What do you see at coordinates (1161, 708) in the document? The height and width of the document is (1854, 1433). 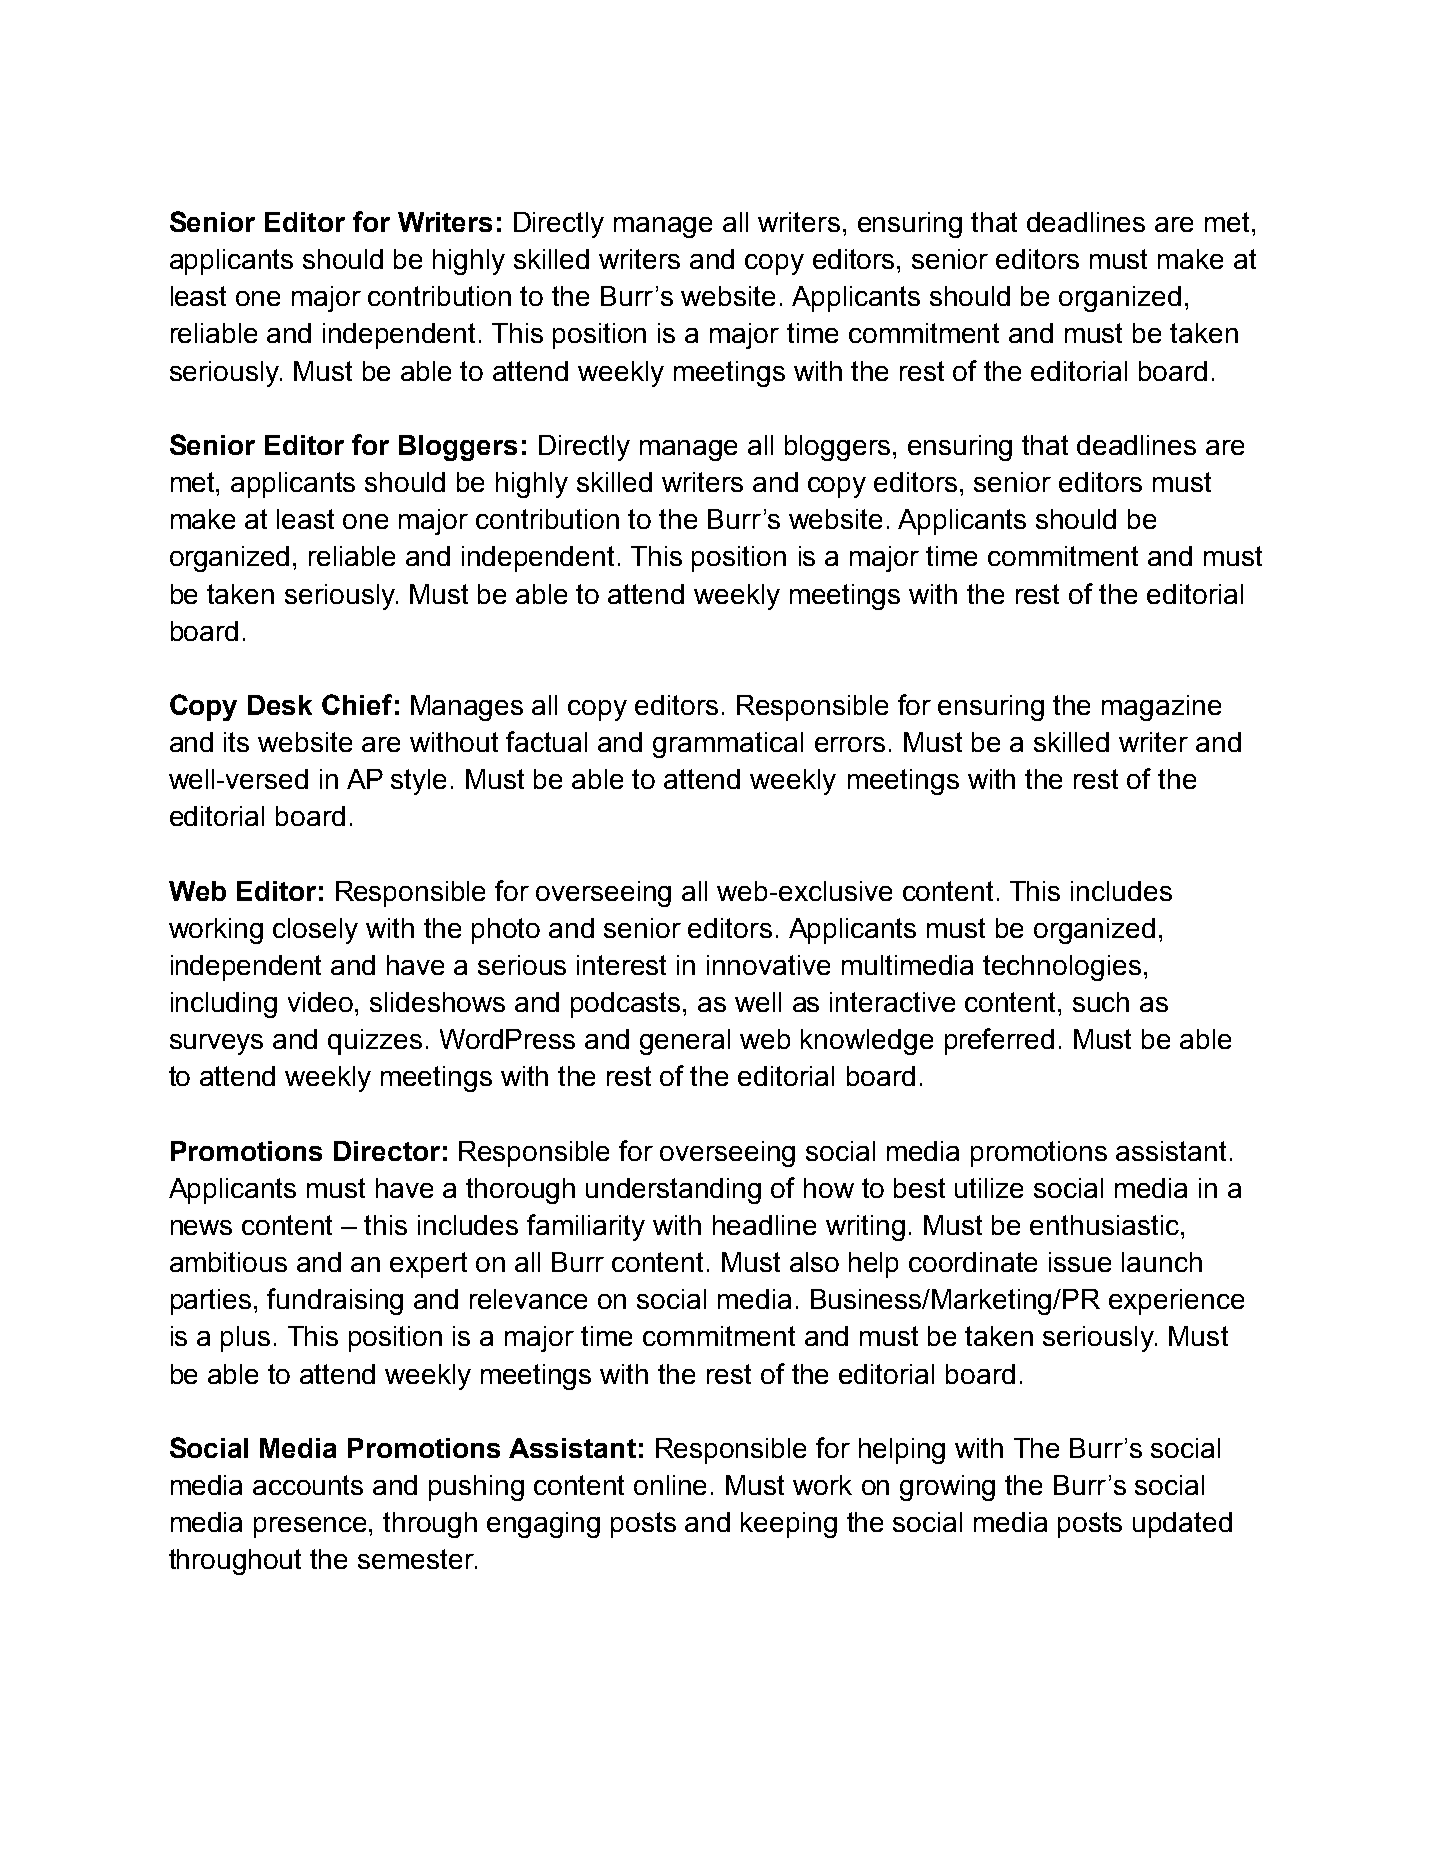 I see `magazine` at bounding box center [1161, 708].
